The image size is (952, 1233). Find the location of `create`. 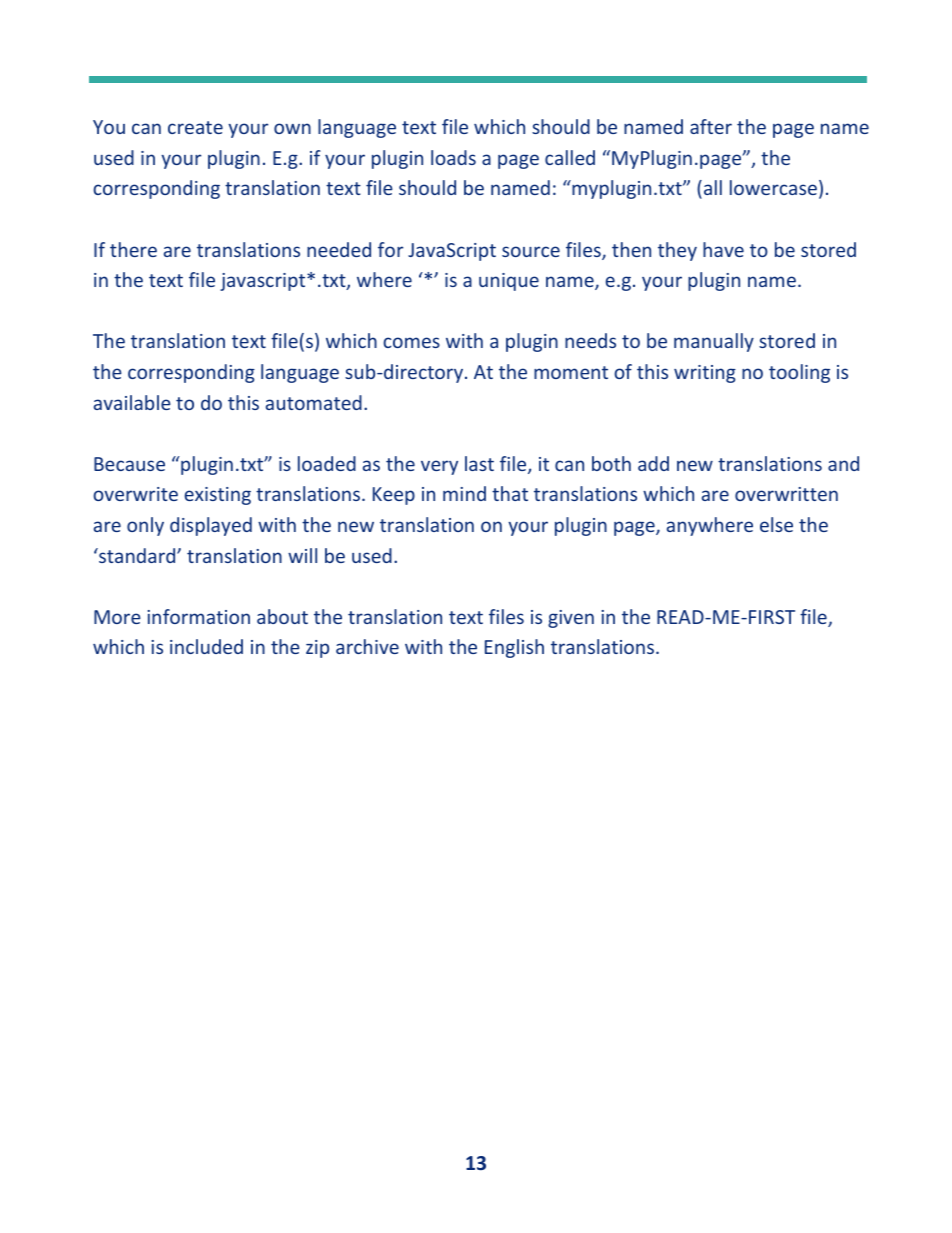

create is located at coordinates (195, 127).
